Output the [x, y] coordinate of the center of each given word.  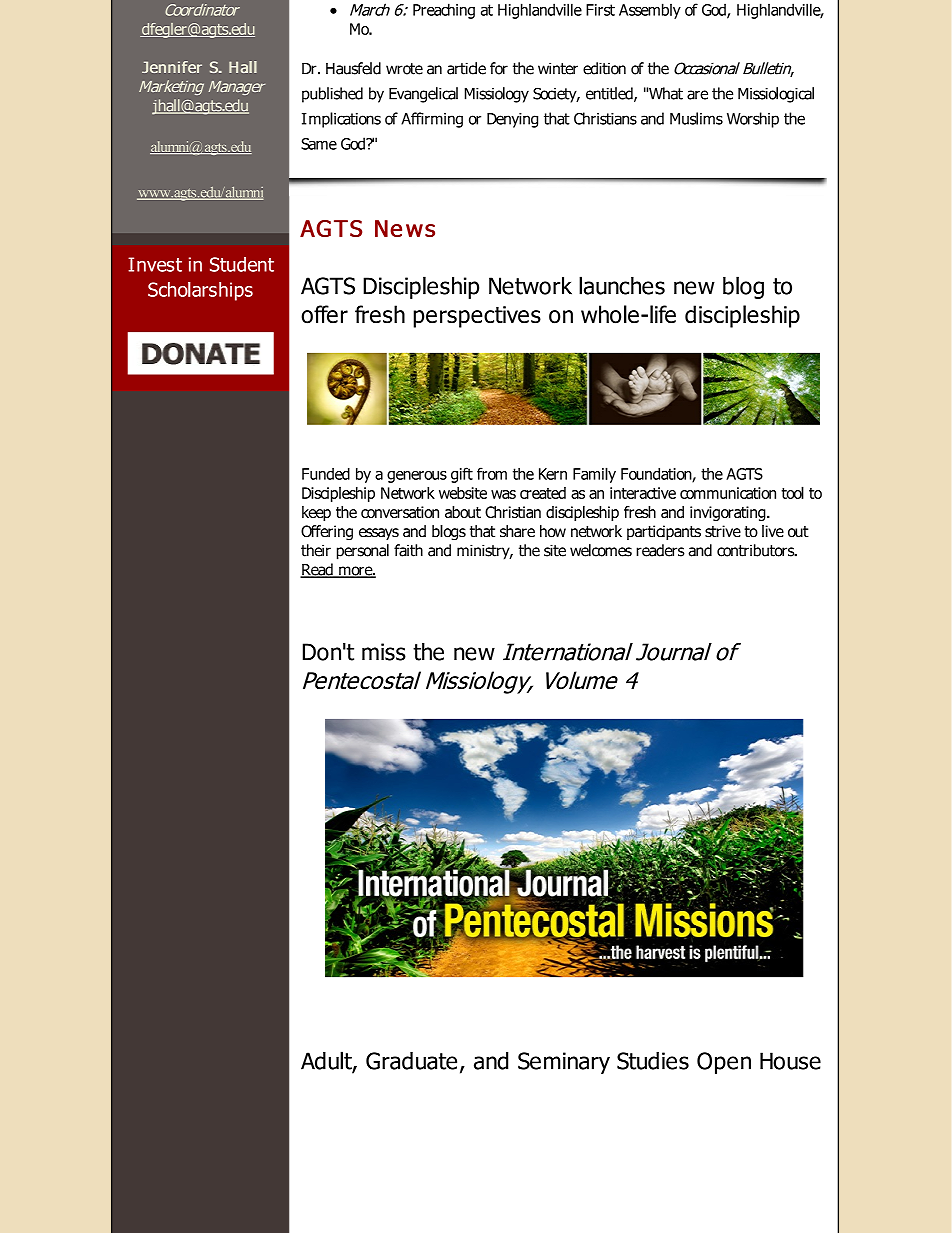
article [466, 68]
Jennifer [172, 67]
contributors [757, 550]
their [316, 550]
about [463, 512]
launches [622, 285]
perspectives [477, 317]
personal [363, 552]
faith [408, 550]
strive [723, 531]
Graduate [411, 1061]
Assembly [650, 11]
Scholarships [200, 291]
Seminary [564, 1063]
